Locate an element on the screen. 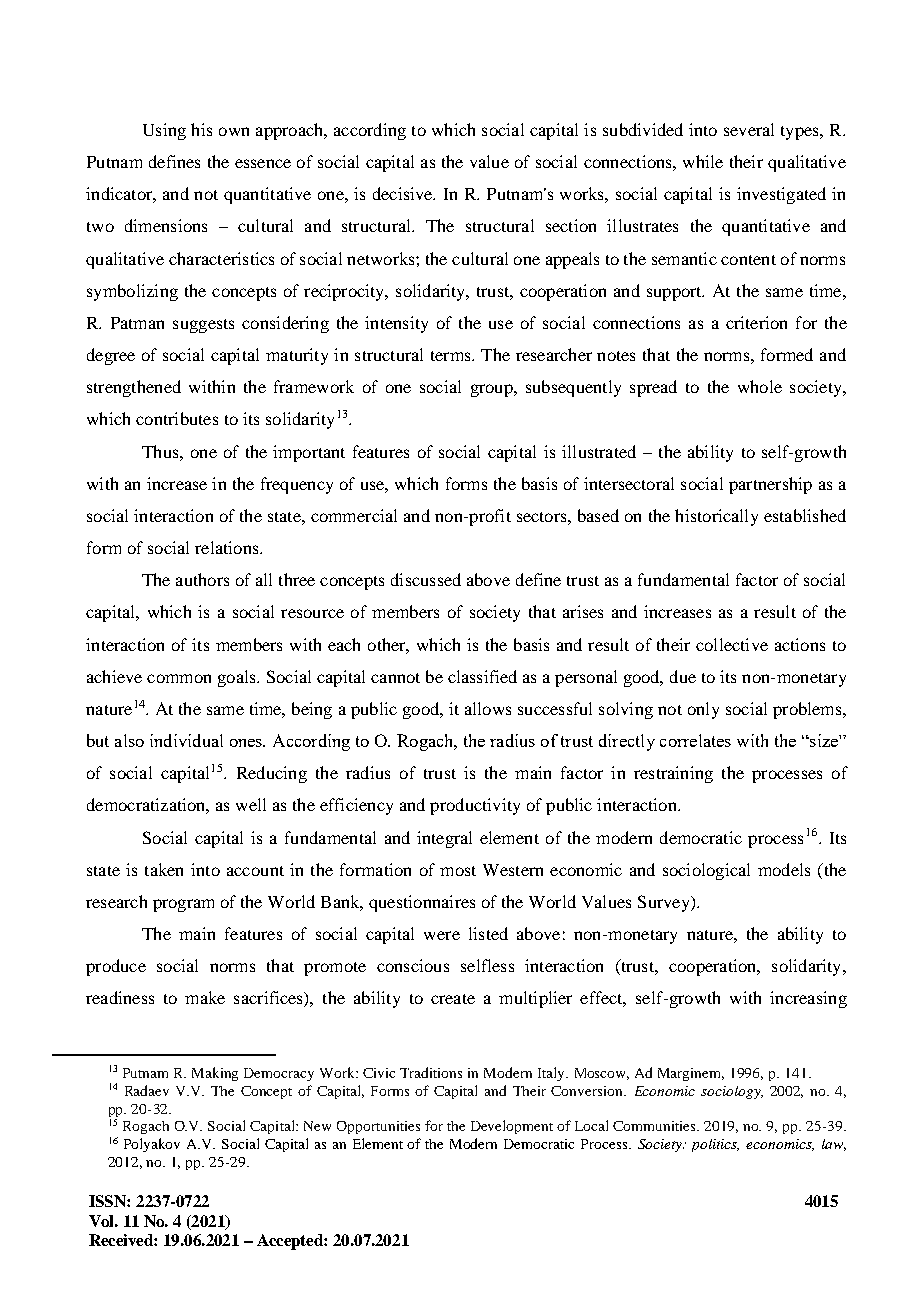 The height and width of the screenshot is (1308, 924). classified is located at coordinates (482, 676).
